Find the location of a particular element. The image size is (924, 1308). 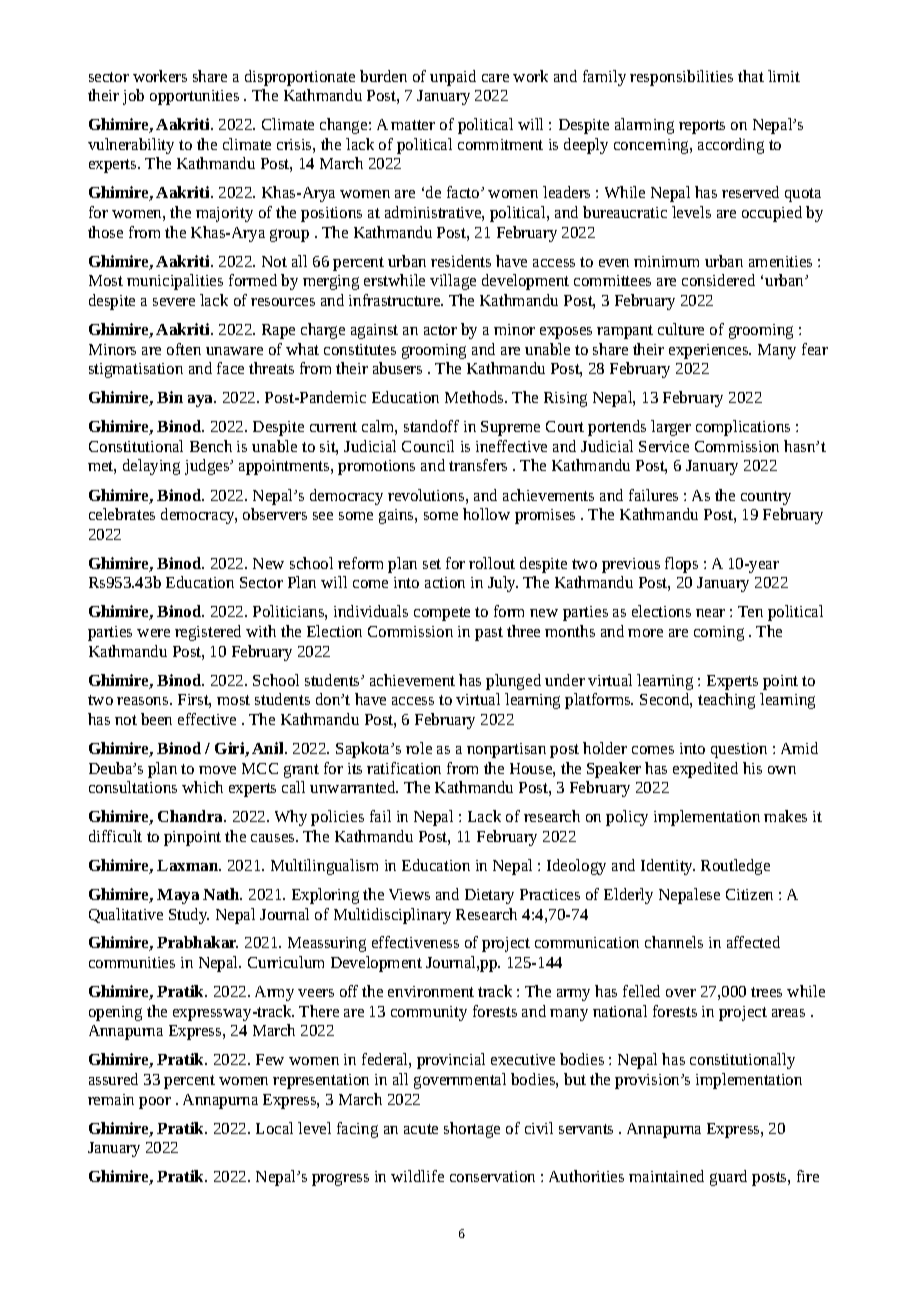

expedited is located at coordinates (705, 770).
